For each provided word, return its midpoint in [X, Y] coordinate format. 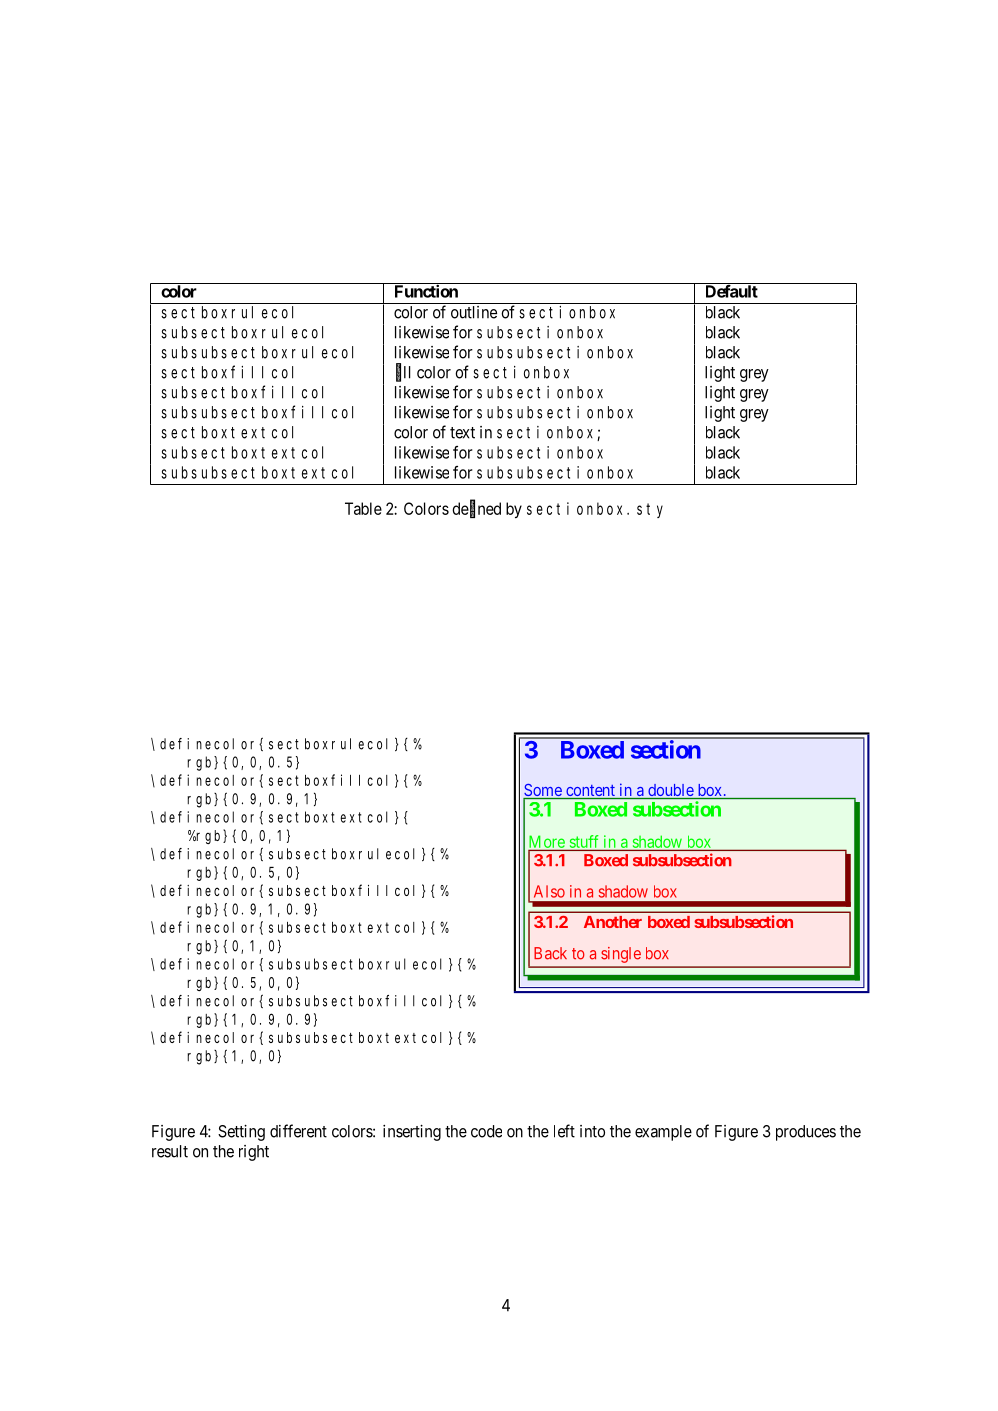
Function [426, 290]
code [486, 1131]
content [590, 792]
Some [543, 791]
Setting [241, 1133]
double [670, 791]
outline [474, 312]
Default [731, 290]
